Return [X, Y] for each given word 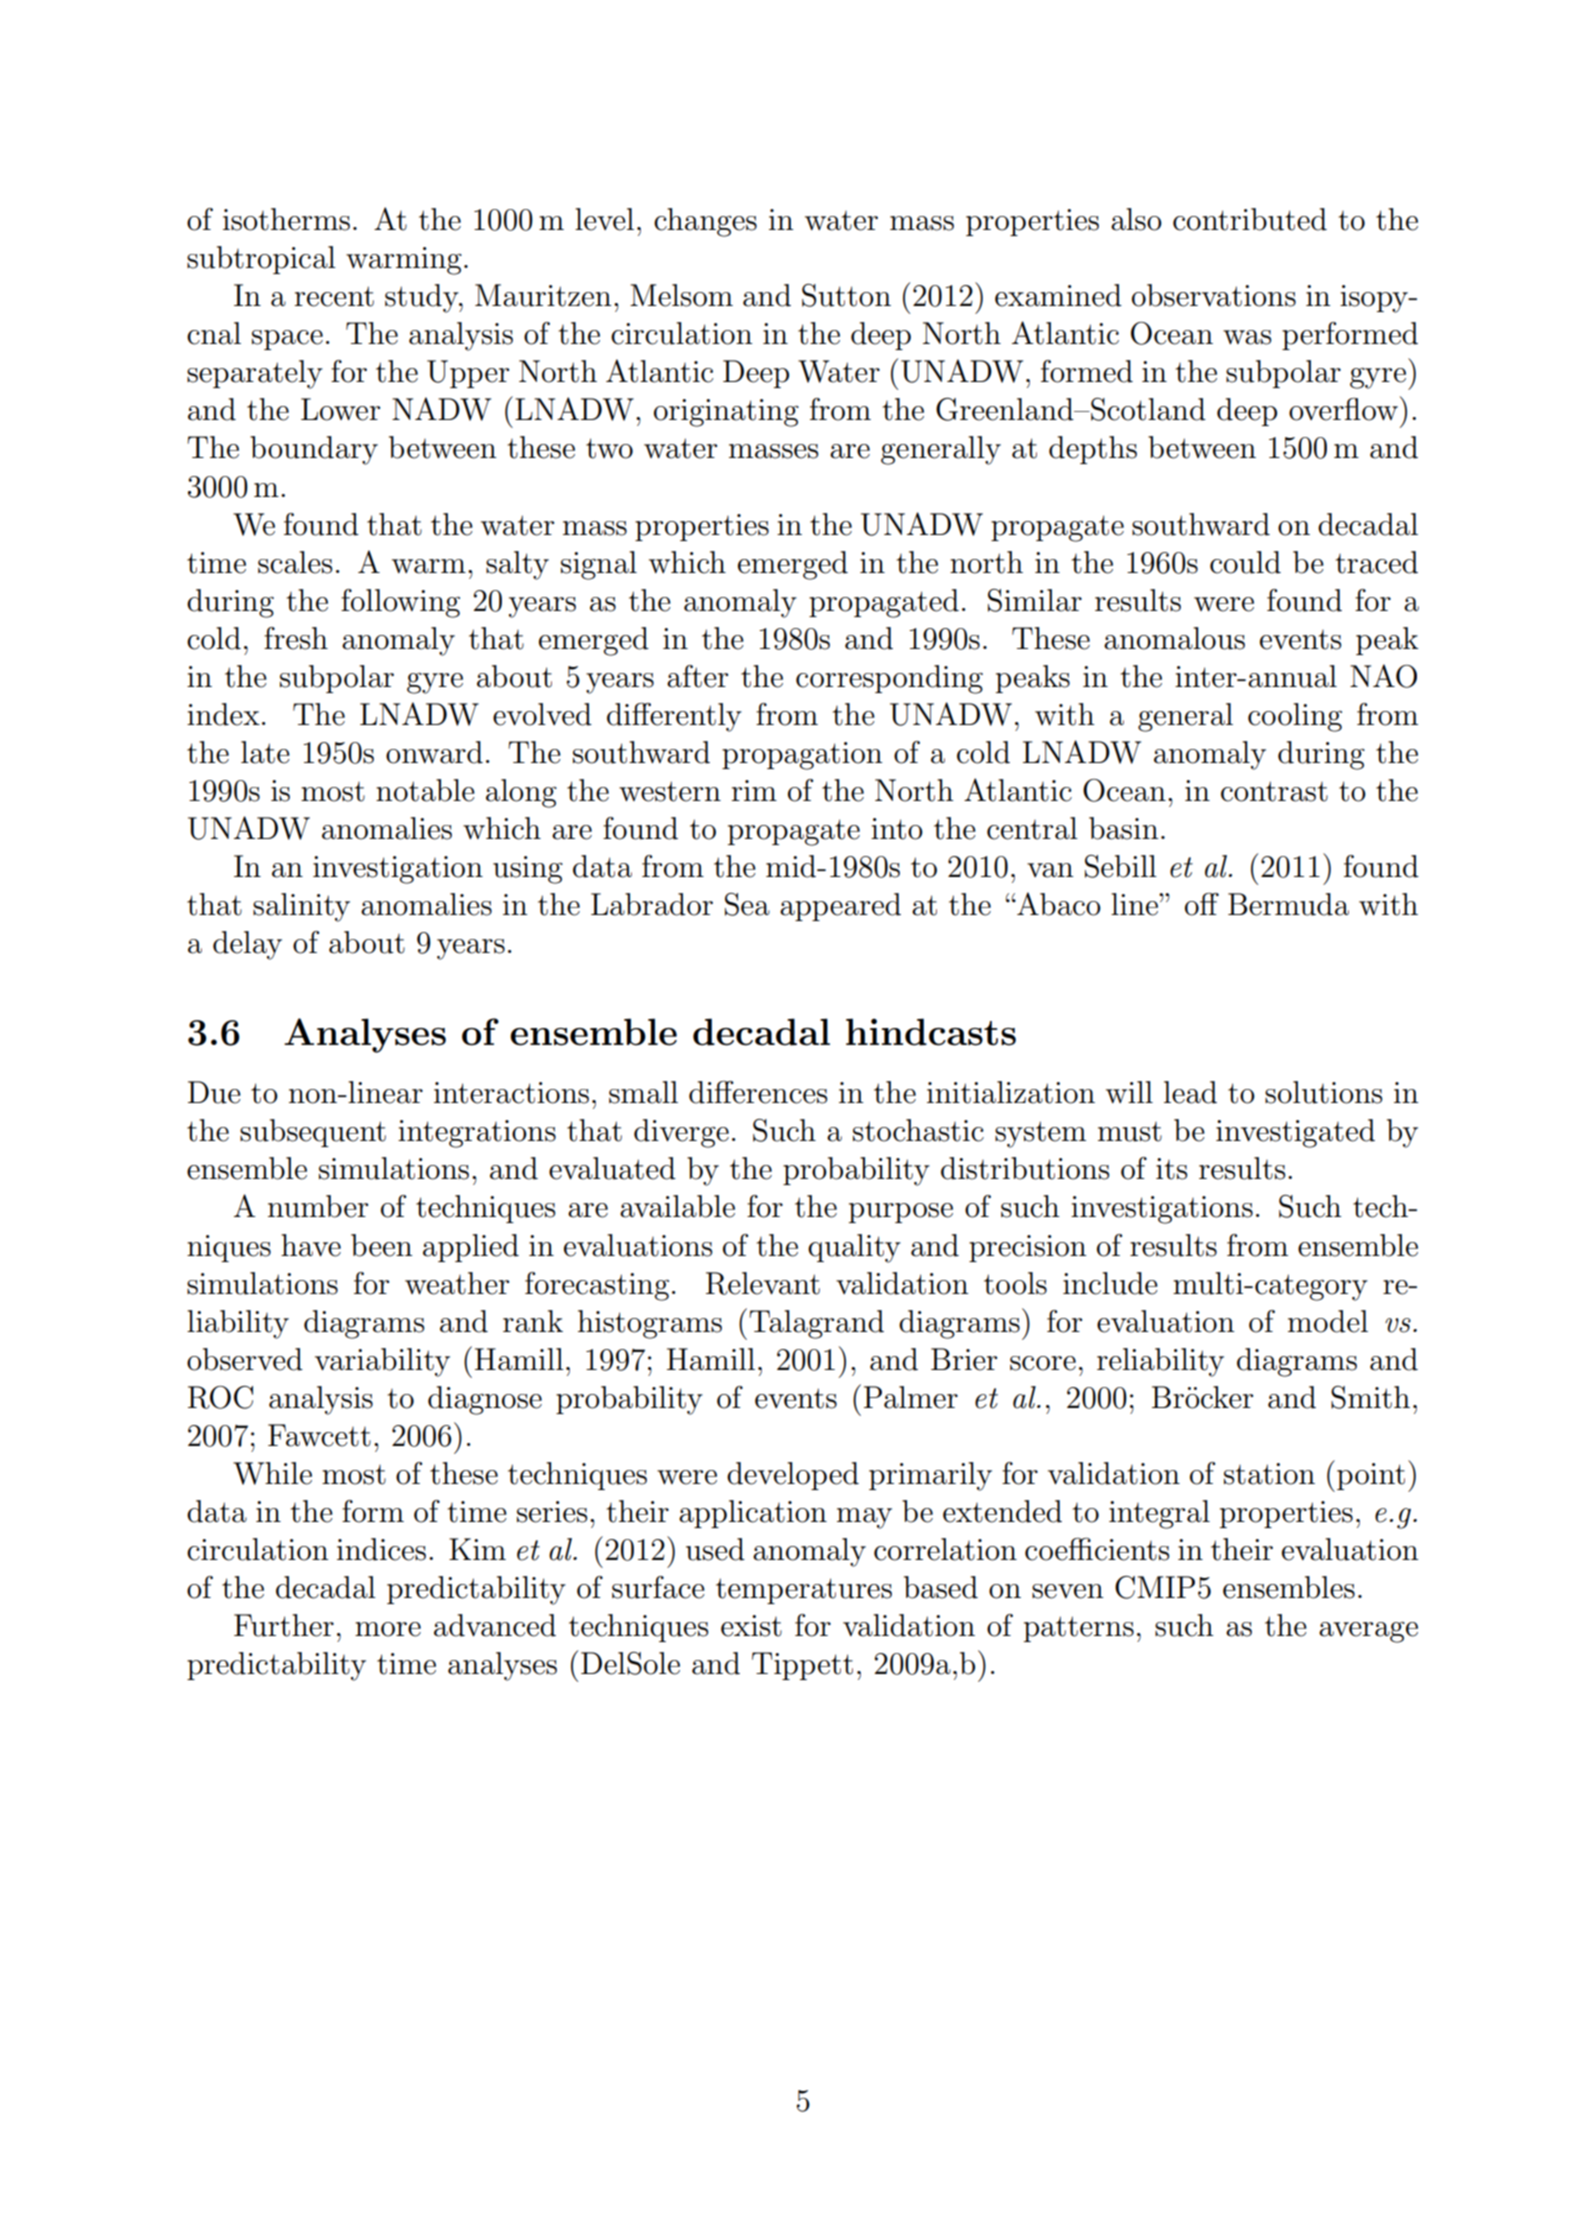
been [381, 1245]
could [1245, 562]
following [400, 603]
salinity [301, 907]
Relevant [763, 1283]
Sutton [846, 295]
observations [1214, 295]
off [1202, 904]
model [1328, 1321]
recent [334, 296]
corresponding [889, 679]
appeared [840, 907]
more [388, 1629]
